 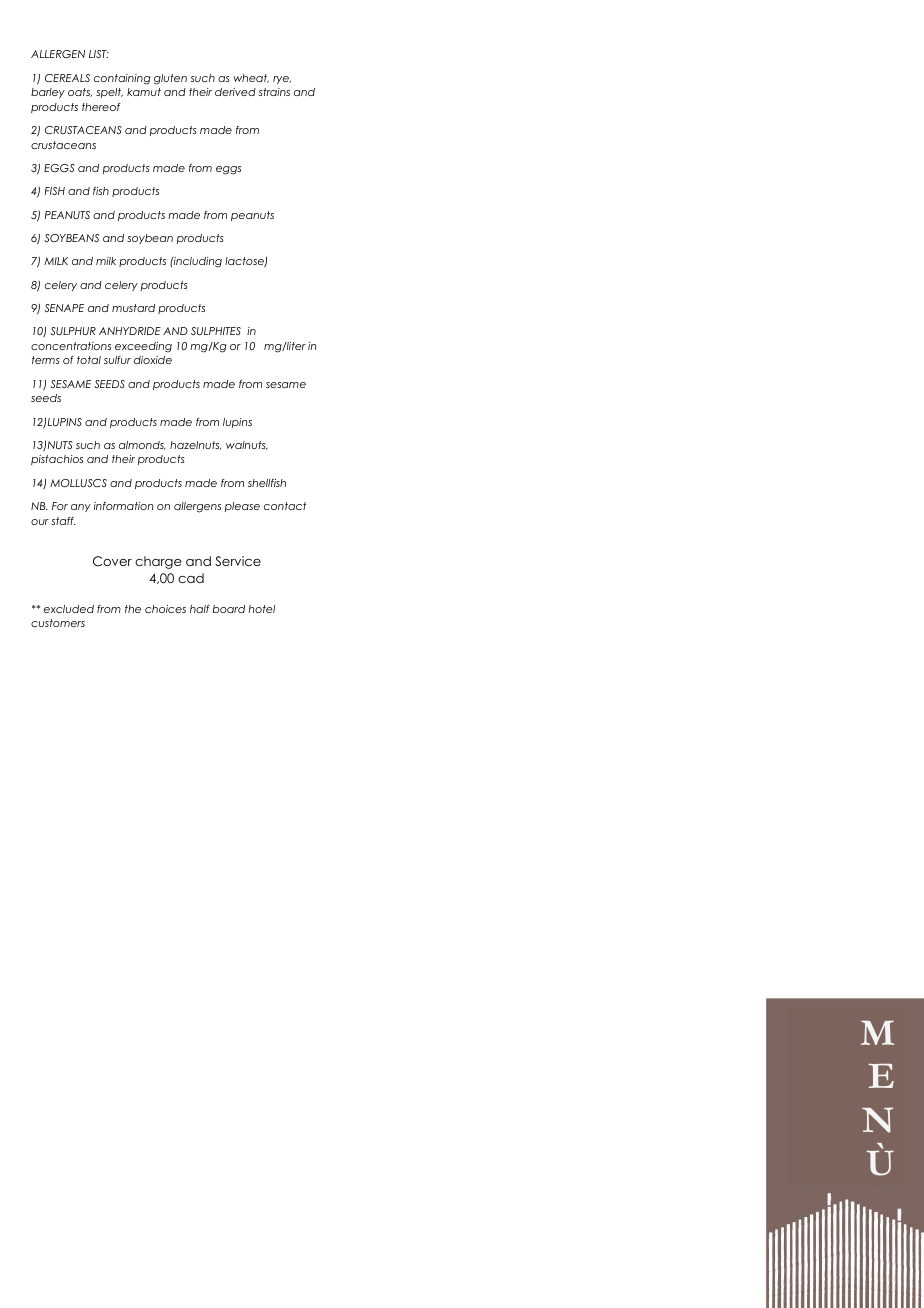 I want to click on concentrations, so click(x=71, y=346).
